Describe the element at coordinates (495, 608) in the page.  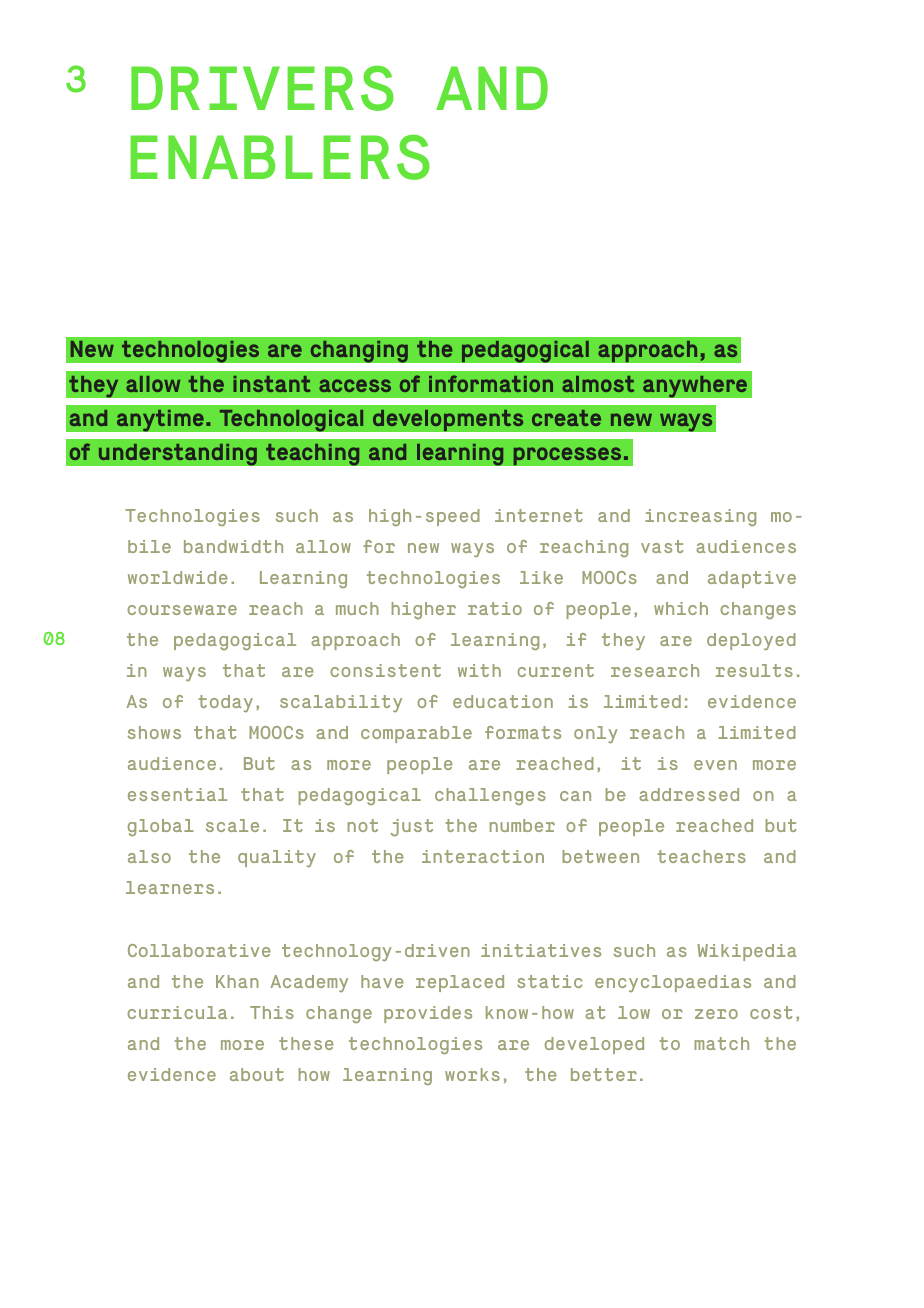
I see `ratio` at that location.
